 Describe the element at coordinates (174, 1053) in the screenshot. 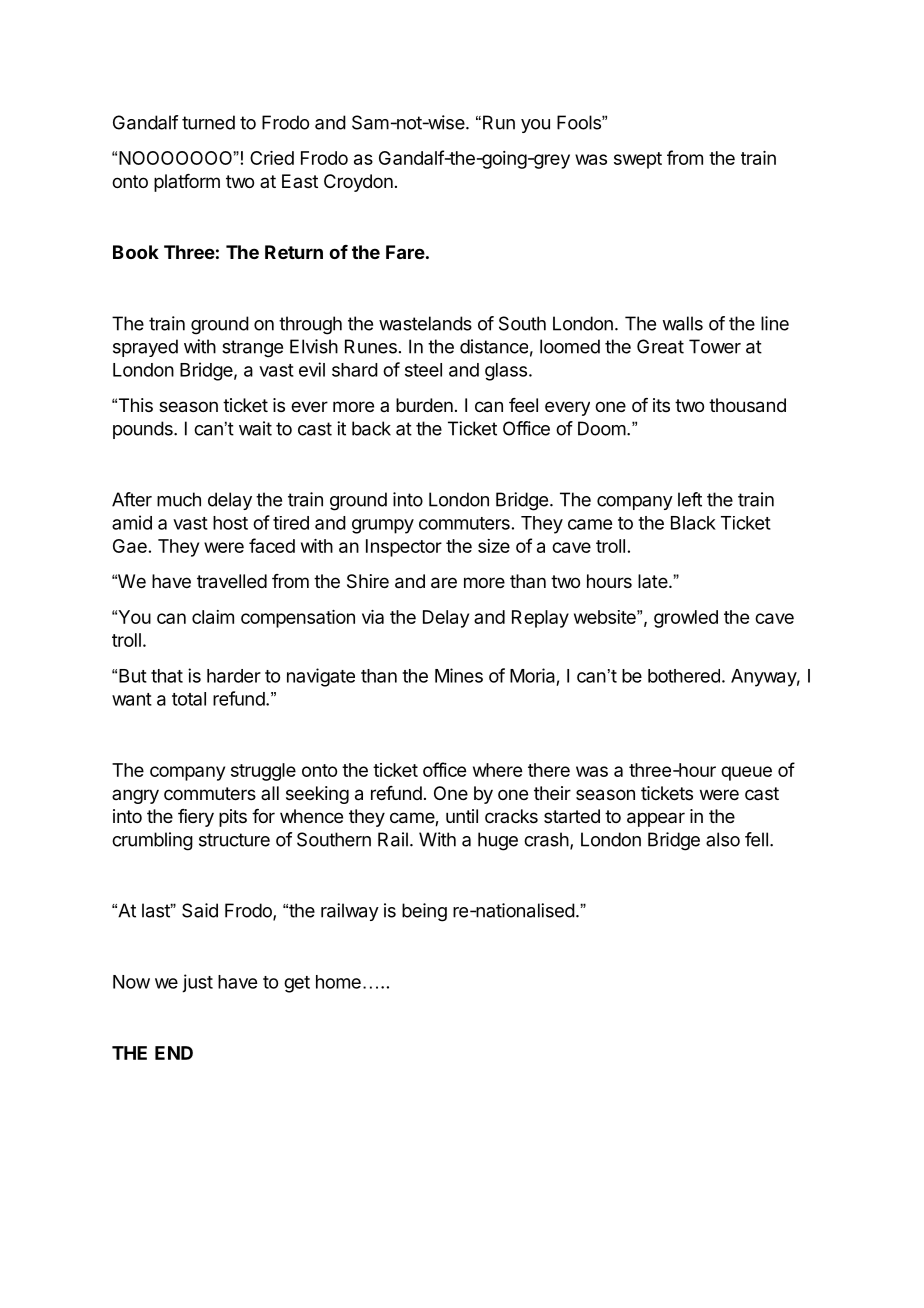

I see `END` at that location.
